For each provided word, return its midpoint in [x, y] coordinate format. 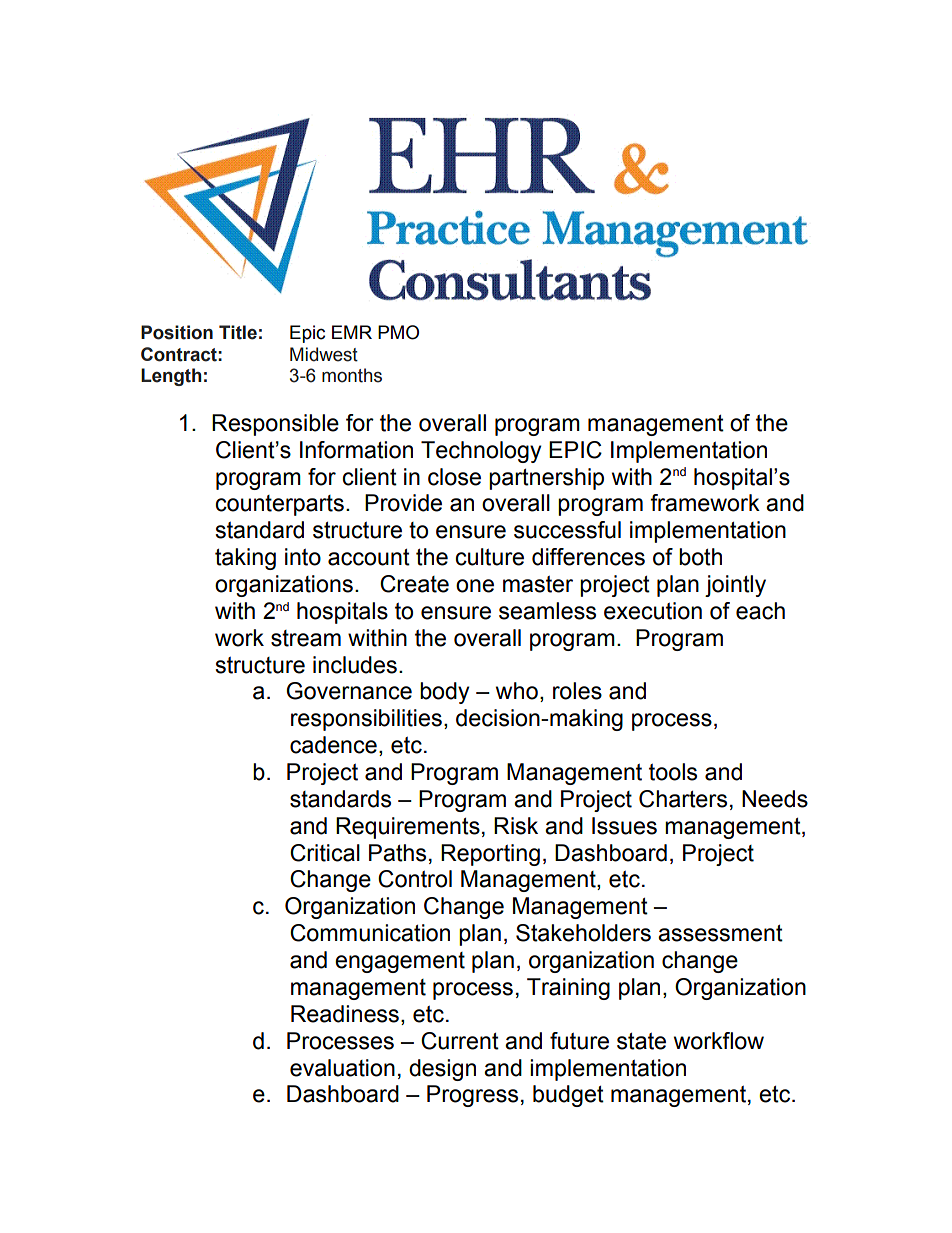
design [442, 1070]
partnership [546, 479]
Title [238, 332]
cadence [333, 745]
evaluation [342, 1068]
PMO [398, 332]
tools [673, 772]
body [445, 693]
